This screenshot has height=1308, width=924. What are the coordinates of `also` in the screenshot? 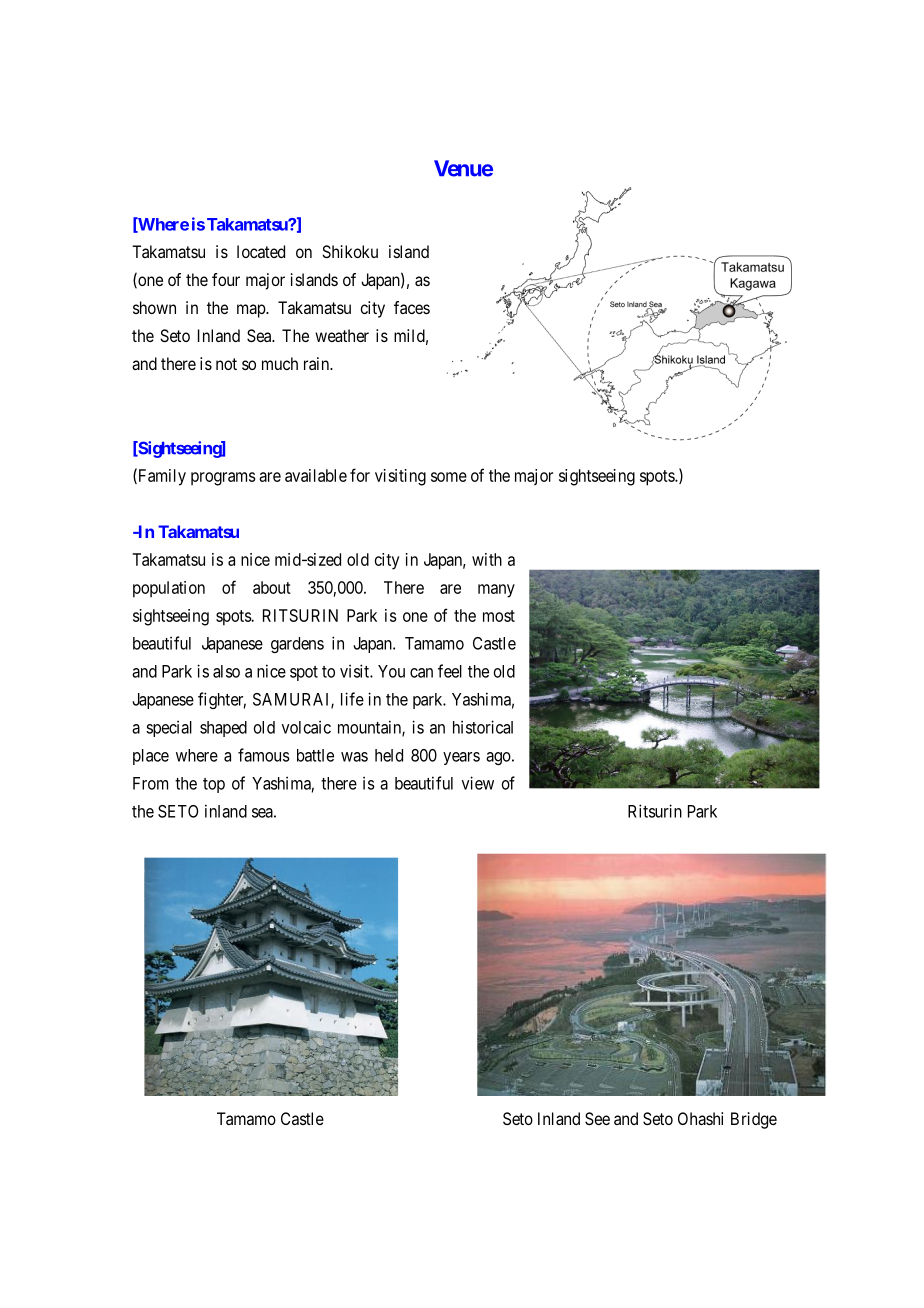 It's located at (226, 671).
